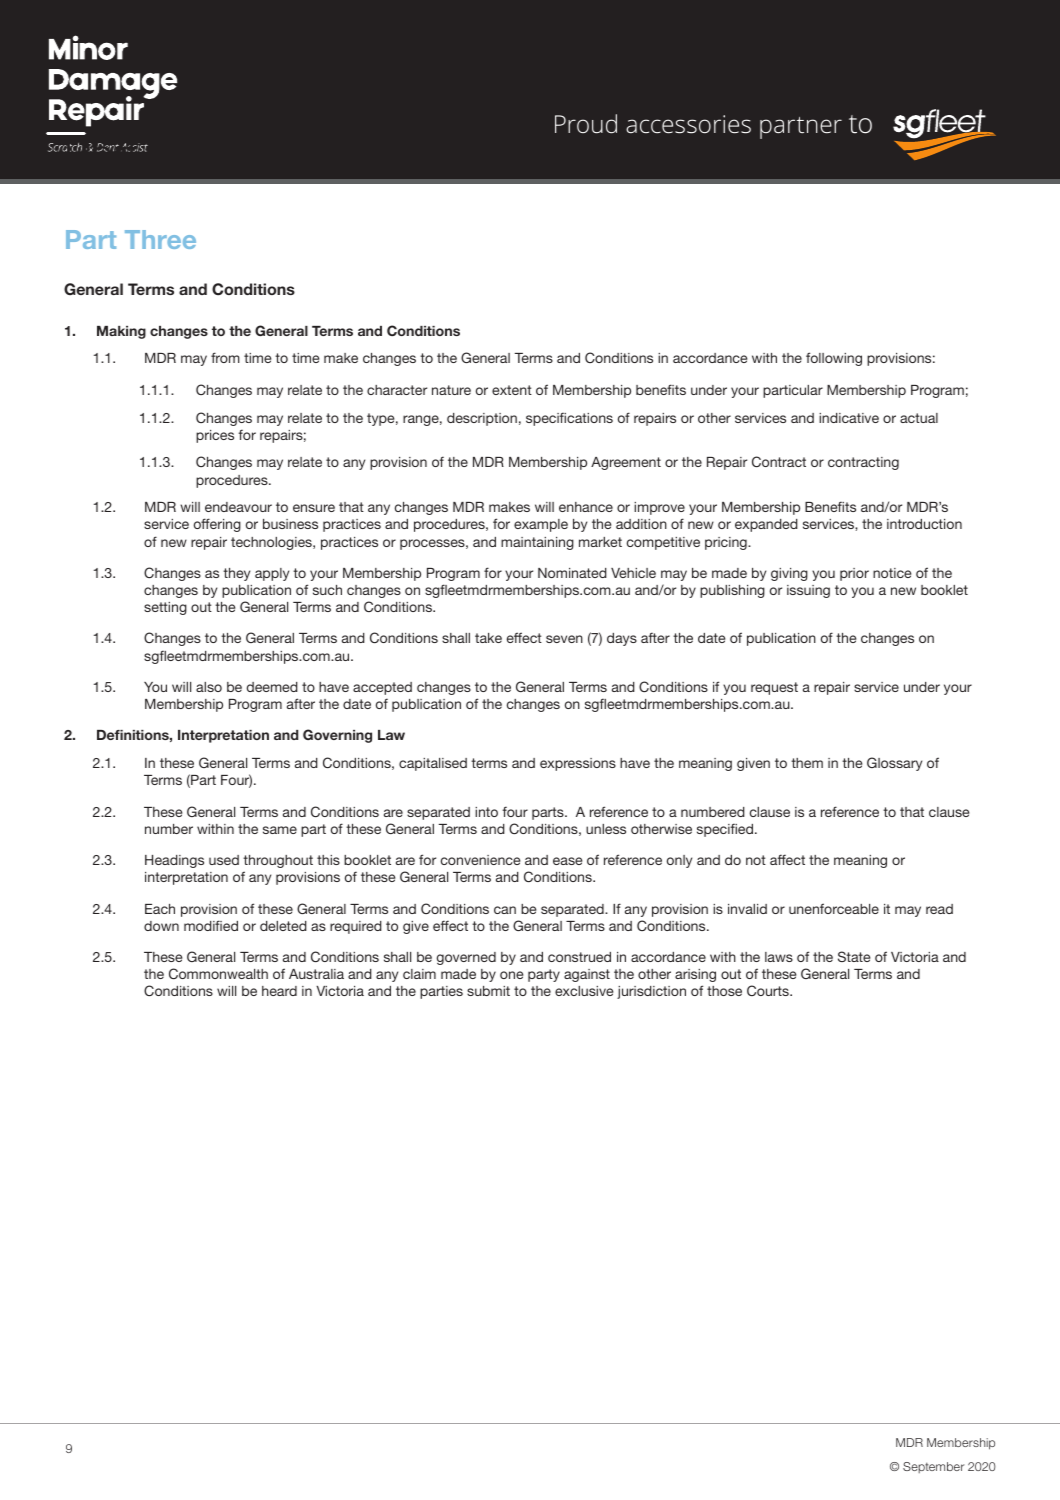 The height and width of the page is (1500, 1060). What do you see at coordinates (486, 812) in the page?
I see `into` at bounding box center [486, 812].
